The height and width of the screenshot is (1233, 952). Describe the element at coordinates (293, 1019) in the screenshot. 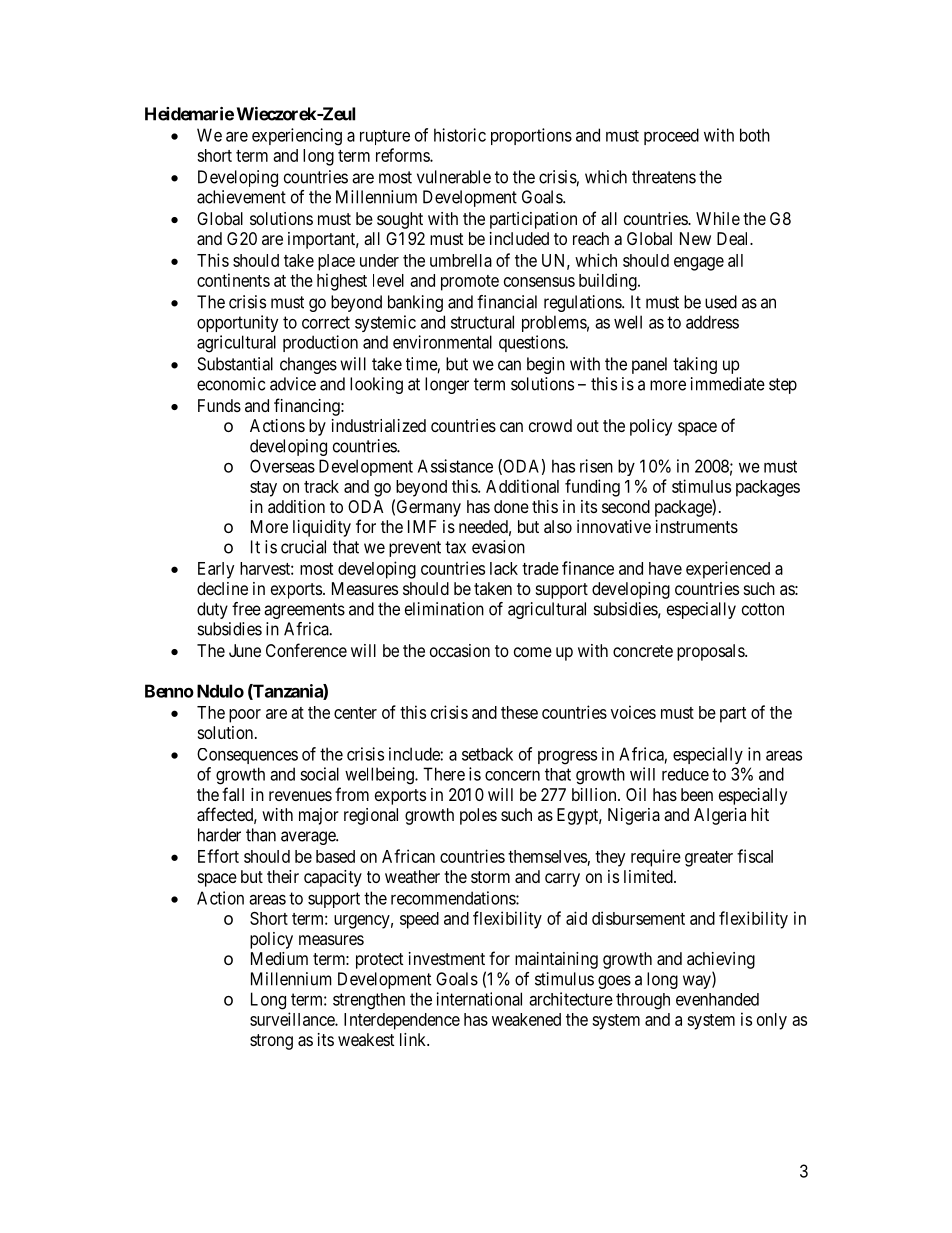

I see `surveillance` at that location.
